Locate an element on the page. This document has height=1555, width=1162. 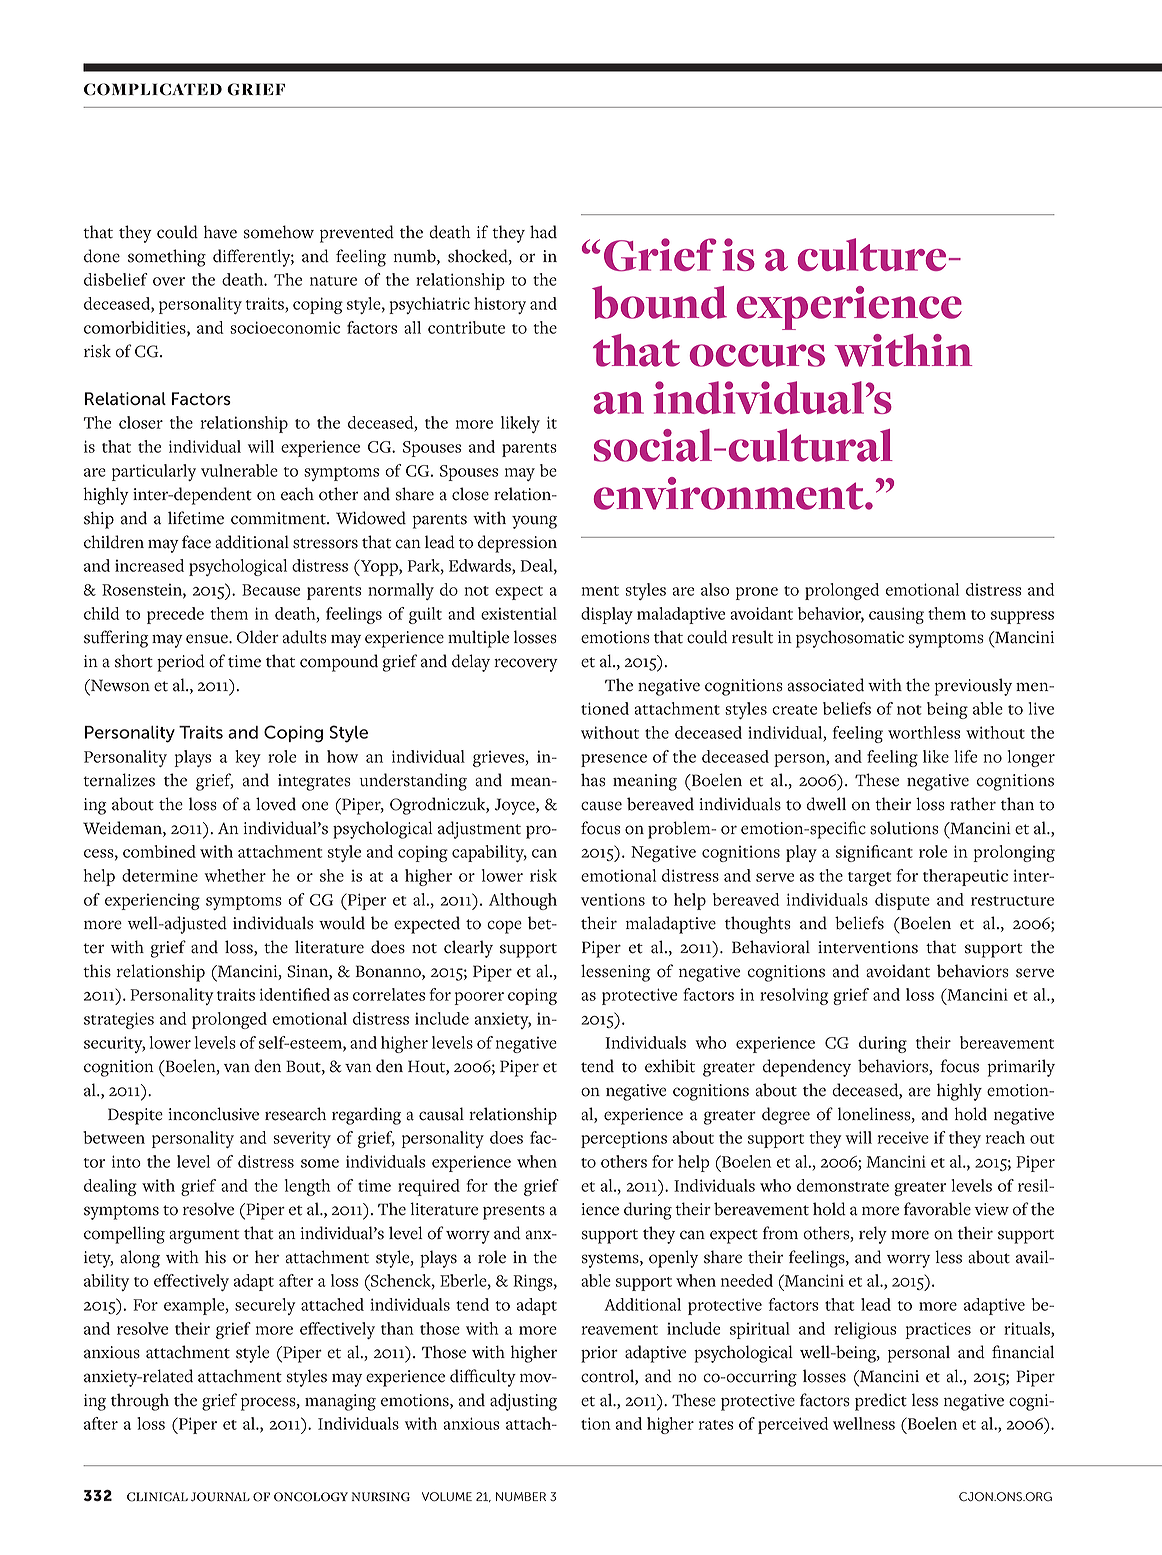
adjusting is located at coordinates (523, 1402).
